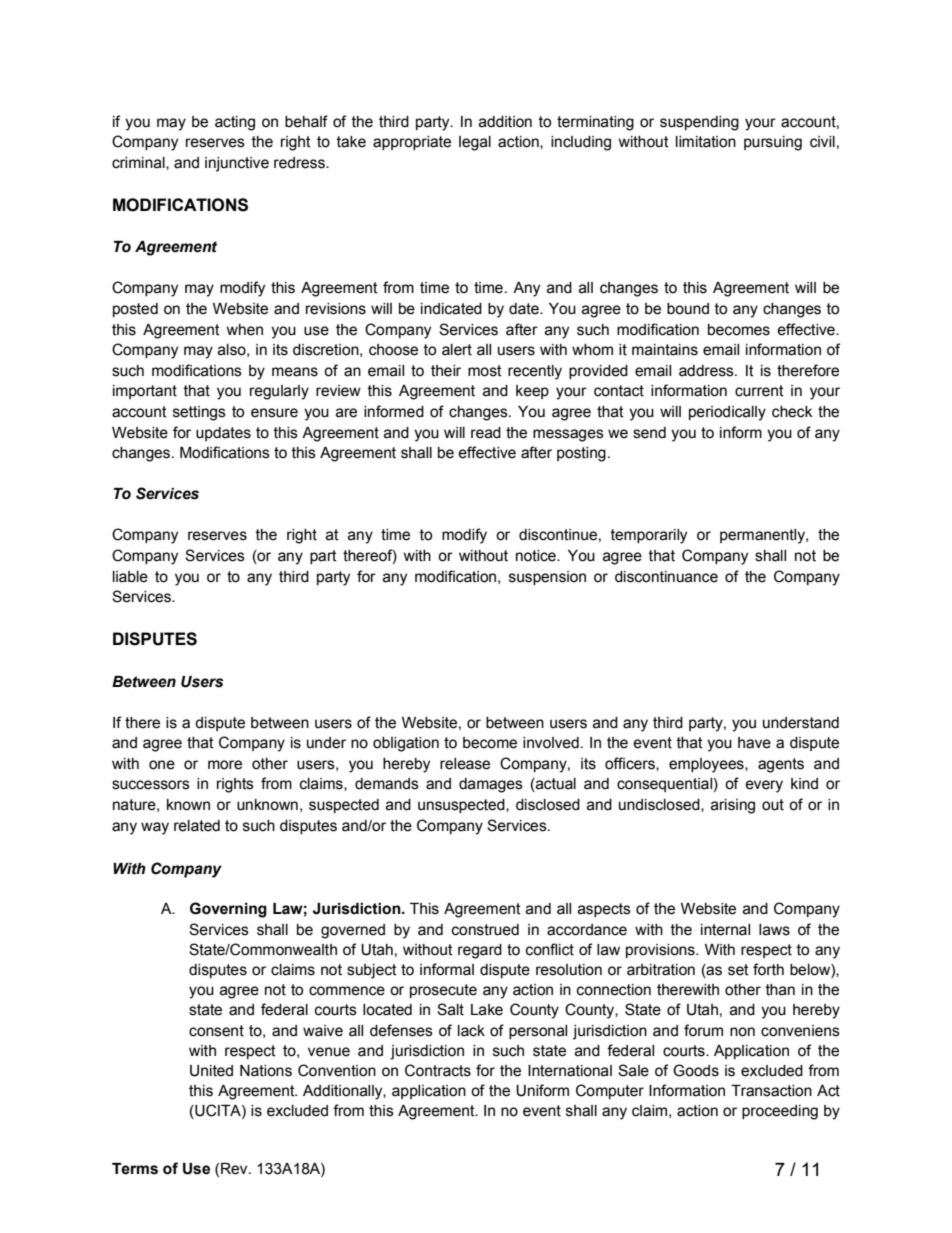  I want to click on suspension, so click(547, 578).
